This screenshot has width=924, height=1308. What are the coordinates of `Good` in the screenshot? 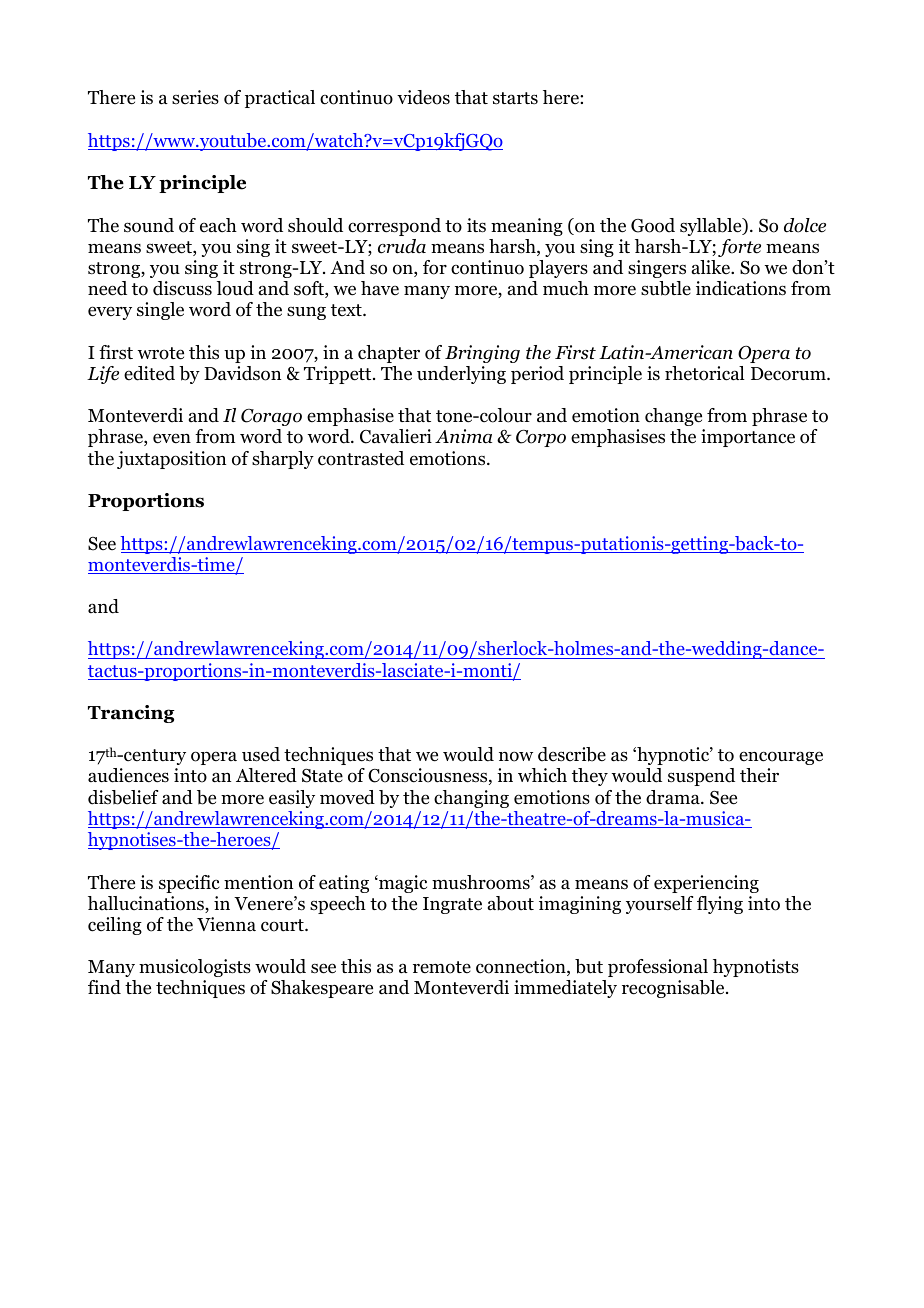 It's located at (653, 225).
